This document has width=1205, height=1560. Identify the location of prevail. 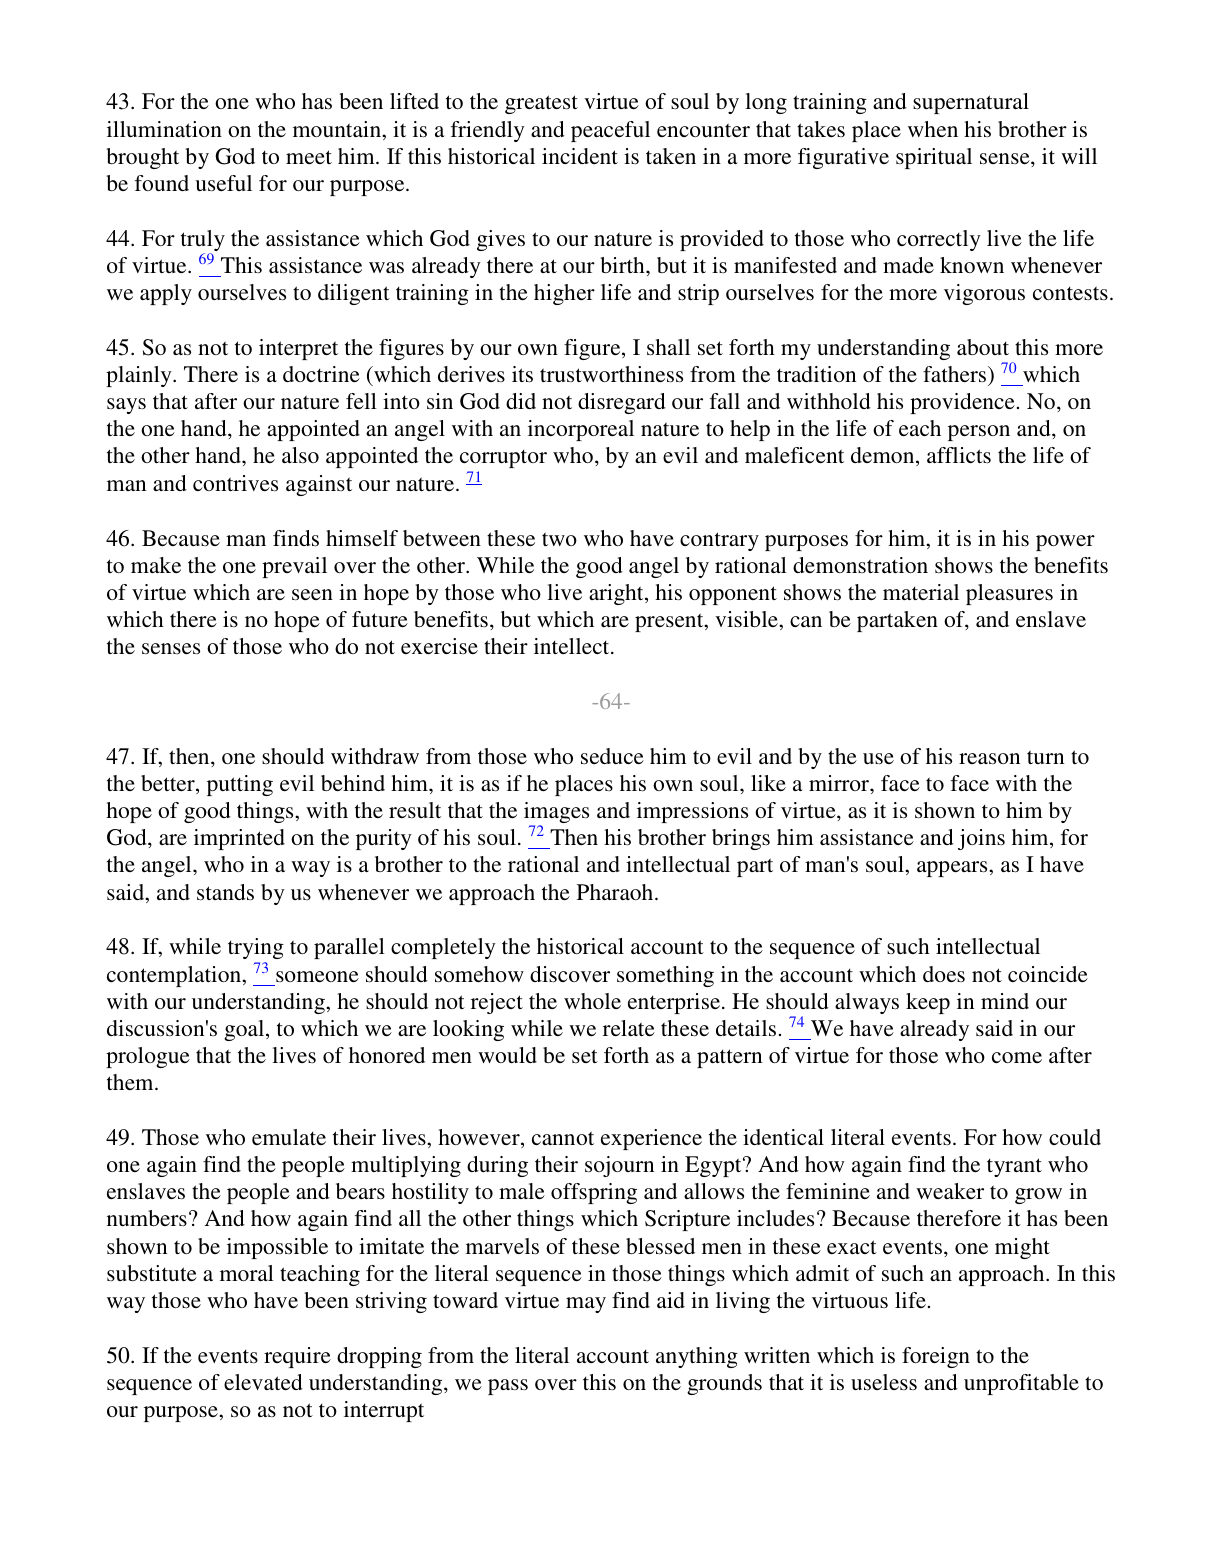
(294, 567).
